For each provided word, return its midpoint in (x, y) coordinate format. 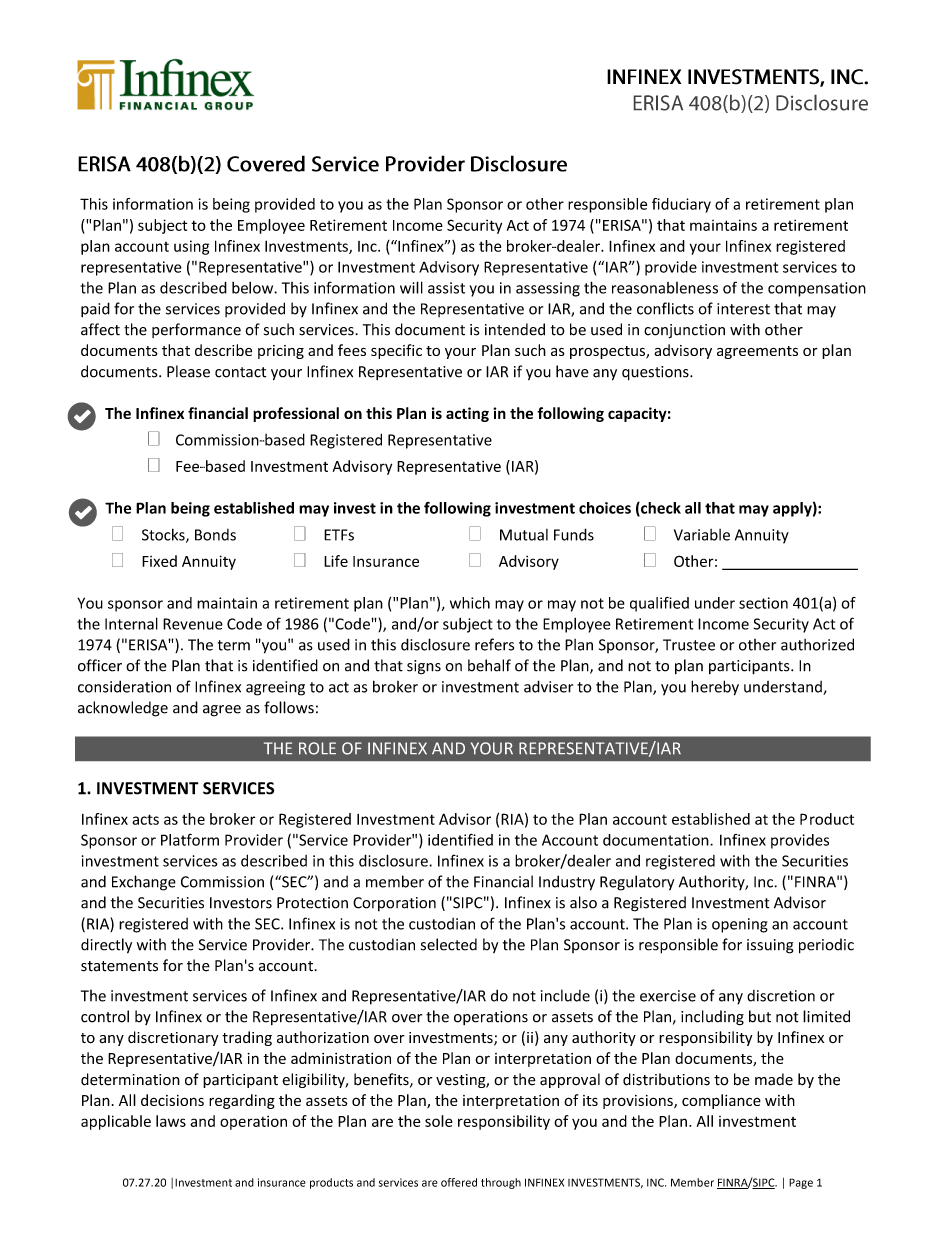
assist (446, 288)
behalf (489, 665)
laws (171, 1121)
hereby (715, 688)
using (191, 247)
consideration (124, 686)
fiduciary (681, 205)
